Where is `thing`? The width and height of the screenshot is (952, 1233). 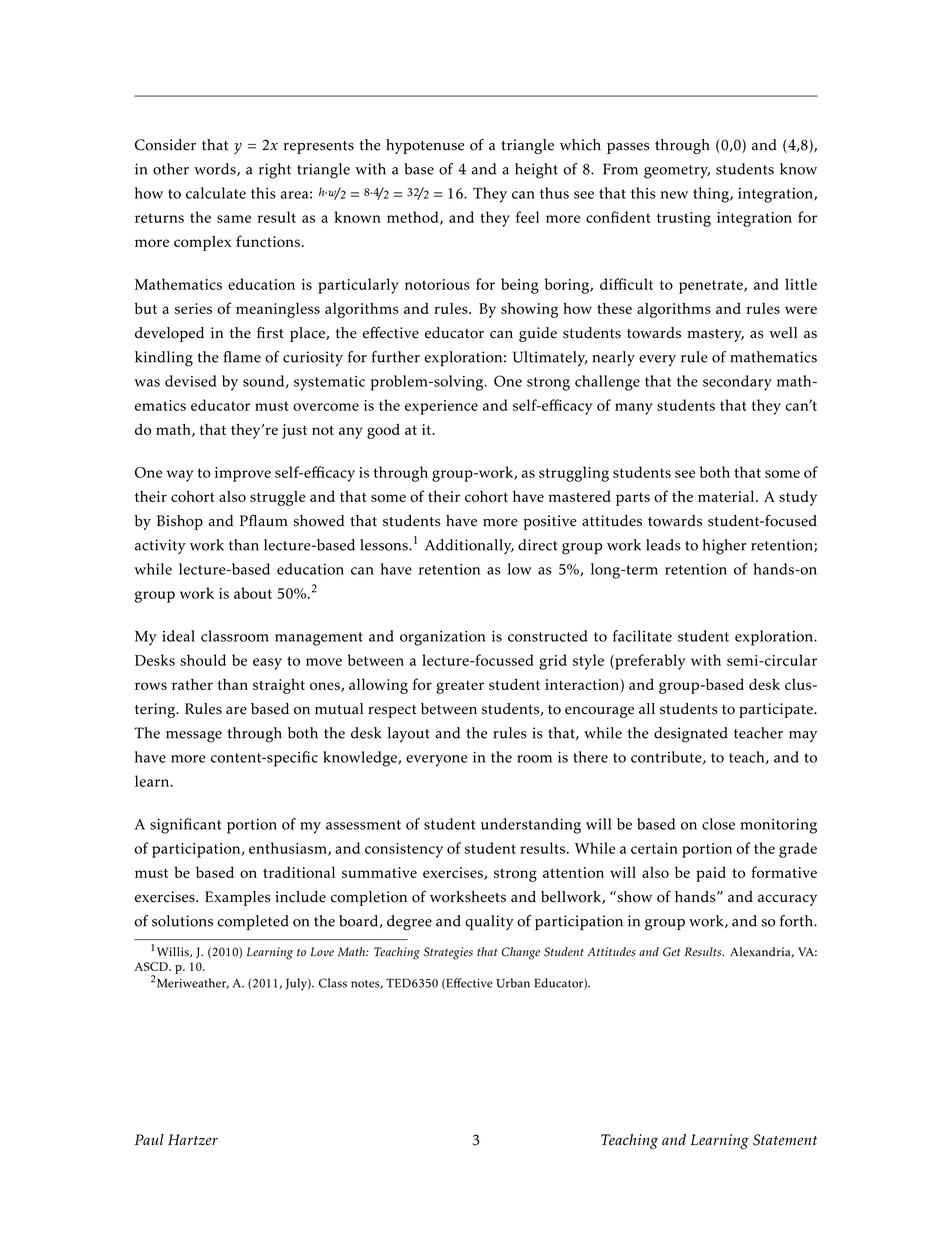 thing is located at coordinates (712, 195).
